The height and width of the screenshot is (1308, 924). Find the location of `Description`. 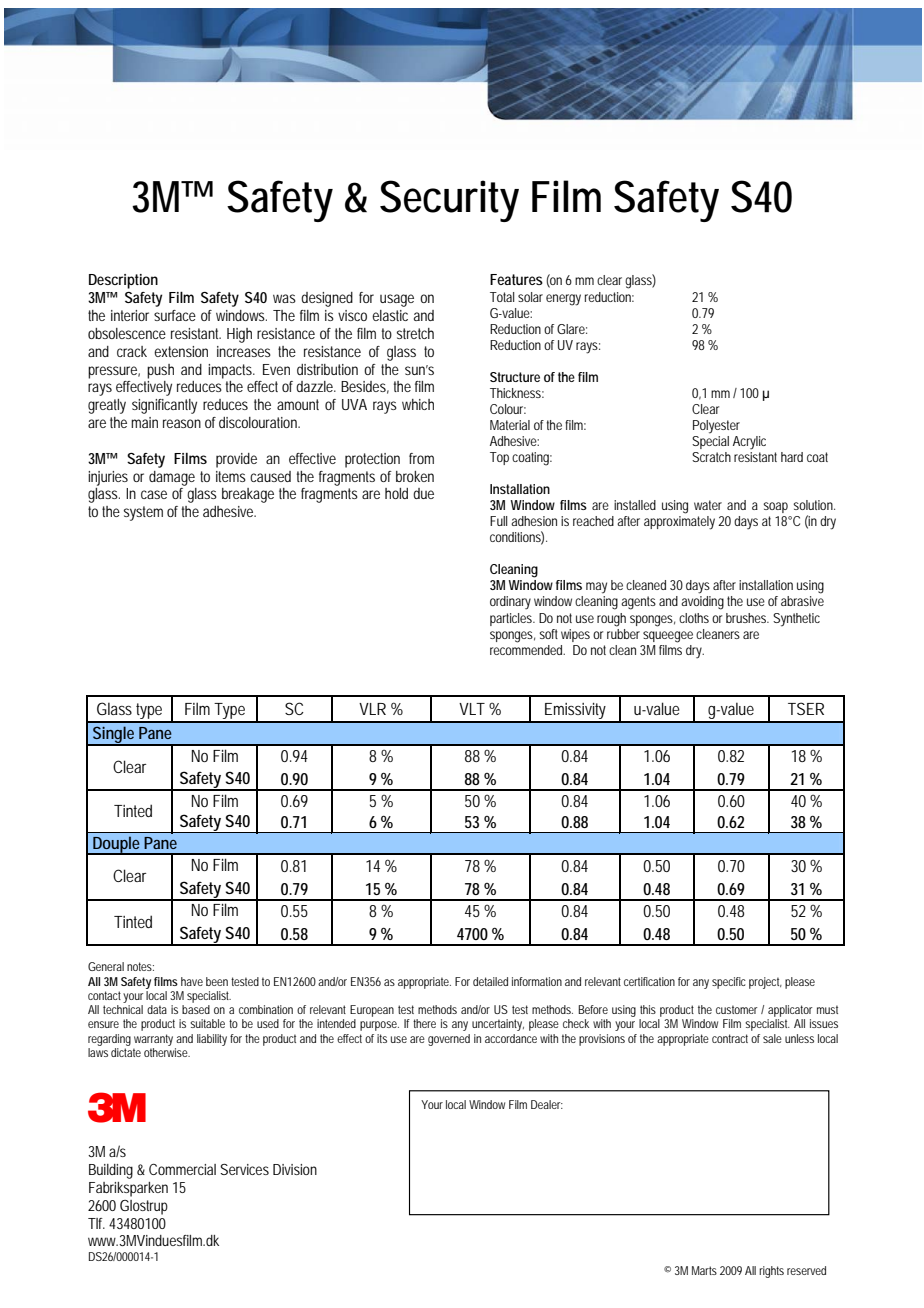

Description is located at coordinates (123, 281).
